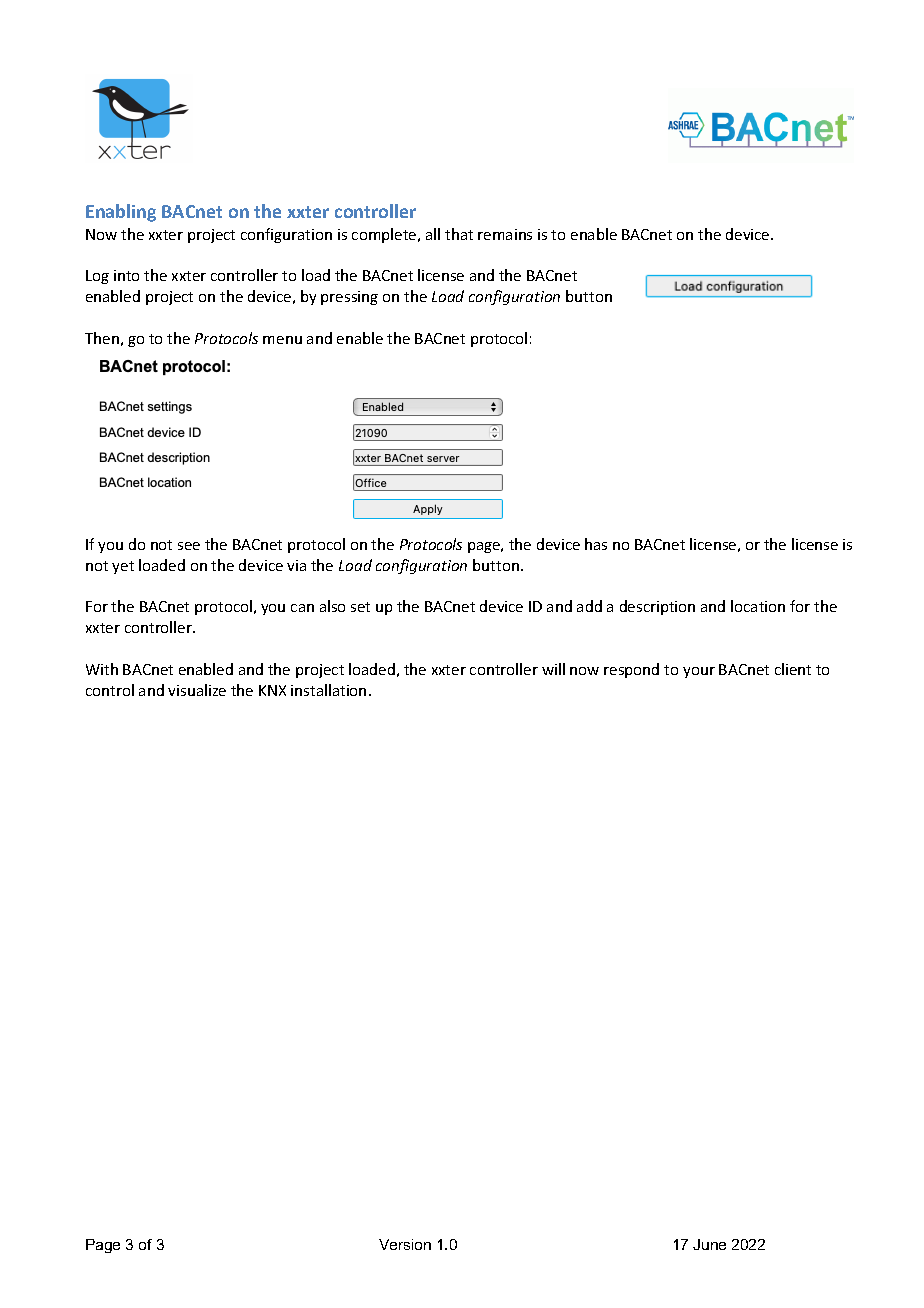 The width and height of the screenshot is (924, 1308). Describe the element at coordinates (709, 1244) in the screenshot. I see `June` at that location.
